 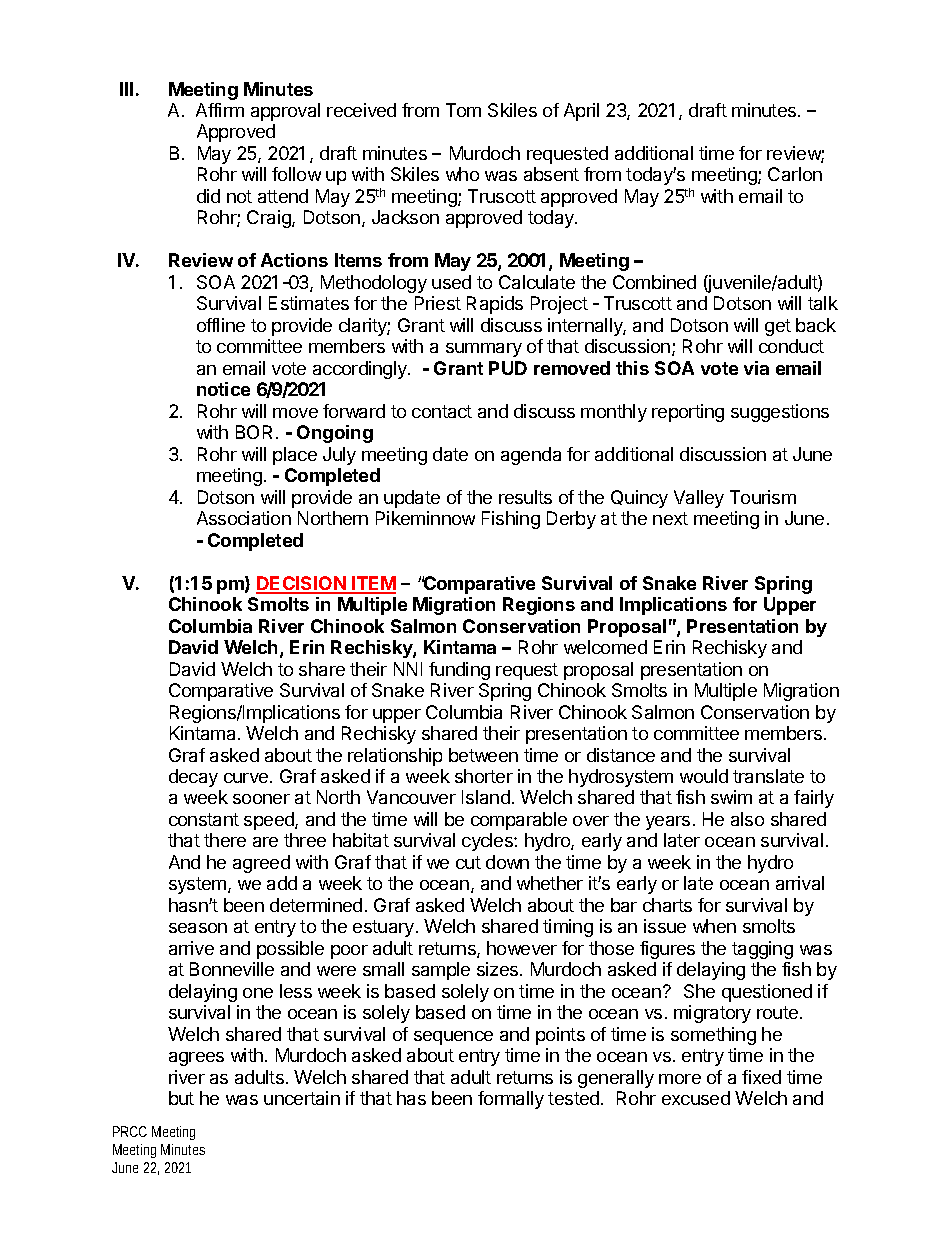 What do you see at coordinates (463, 110) in the image?
I see `Tom` at bounding box center [463, 110].
